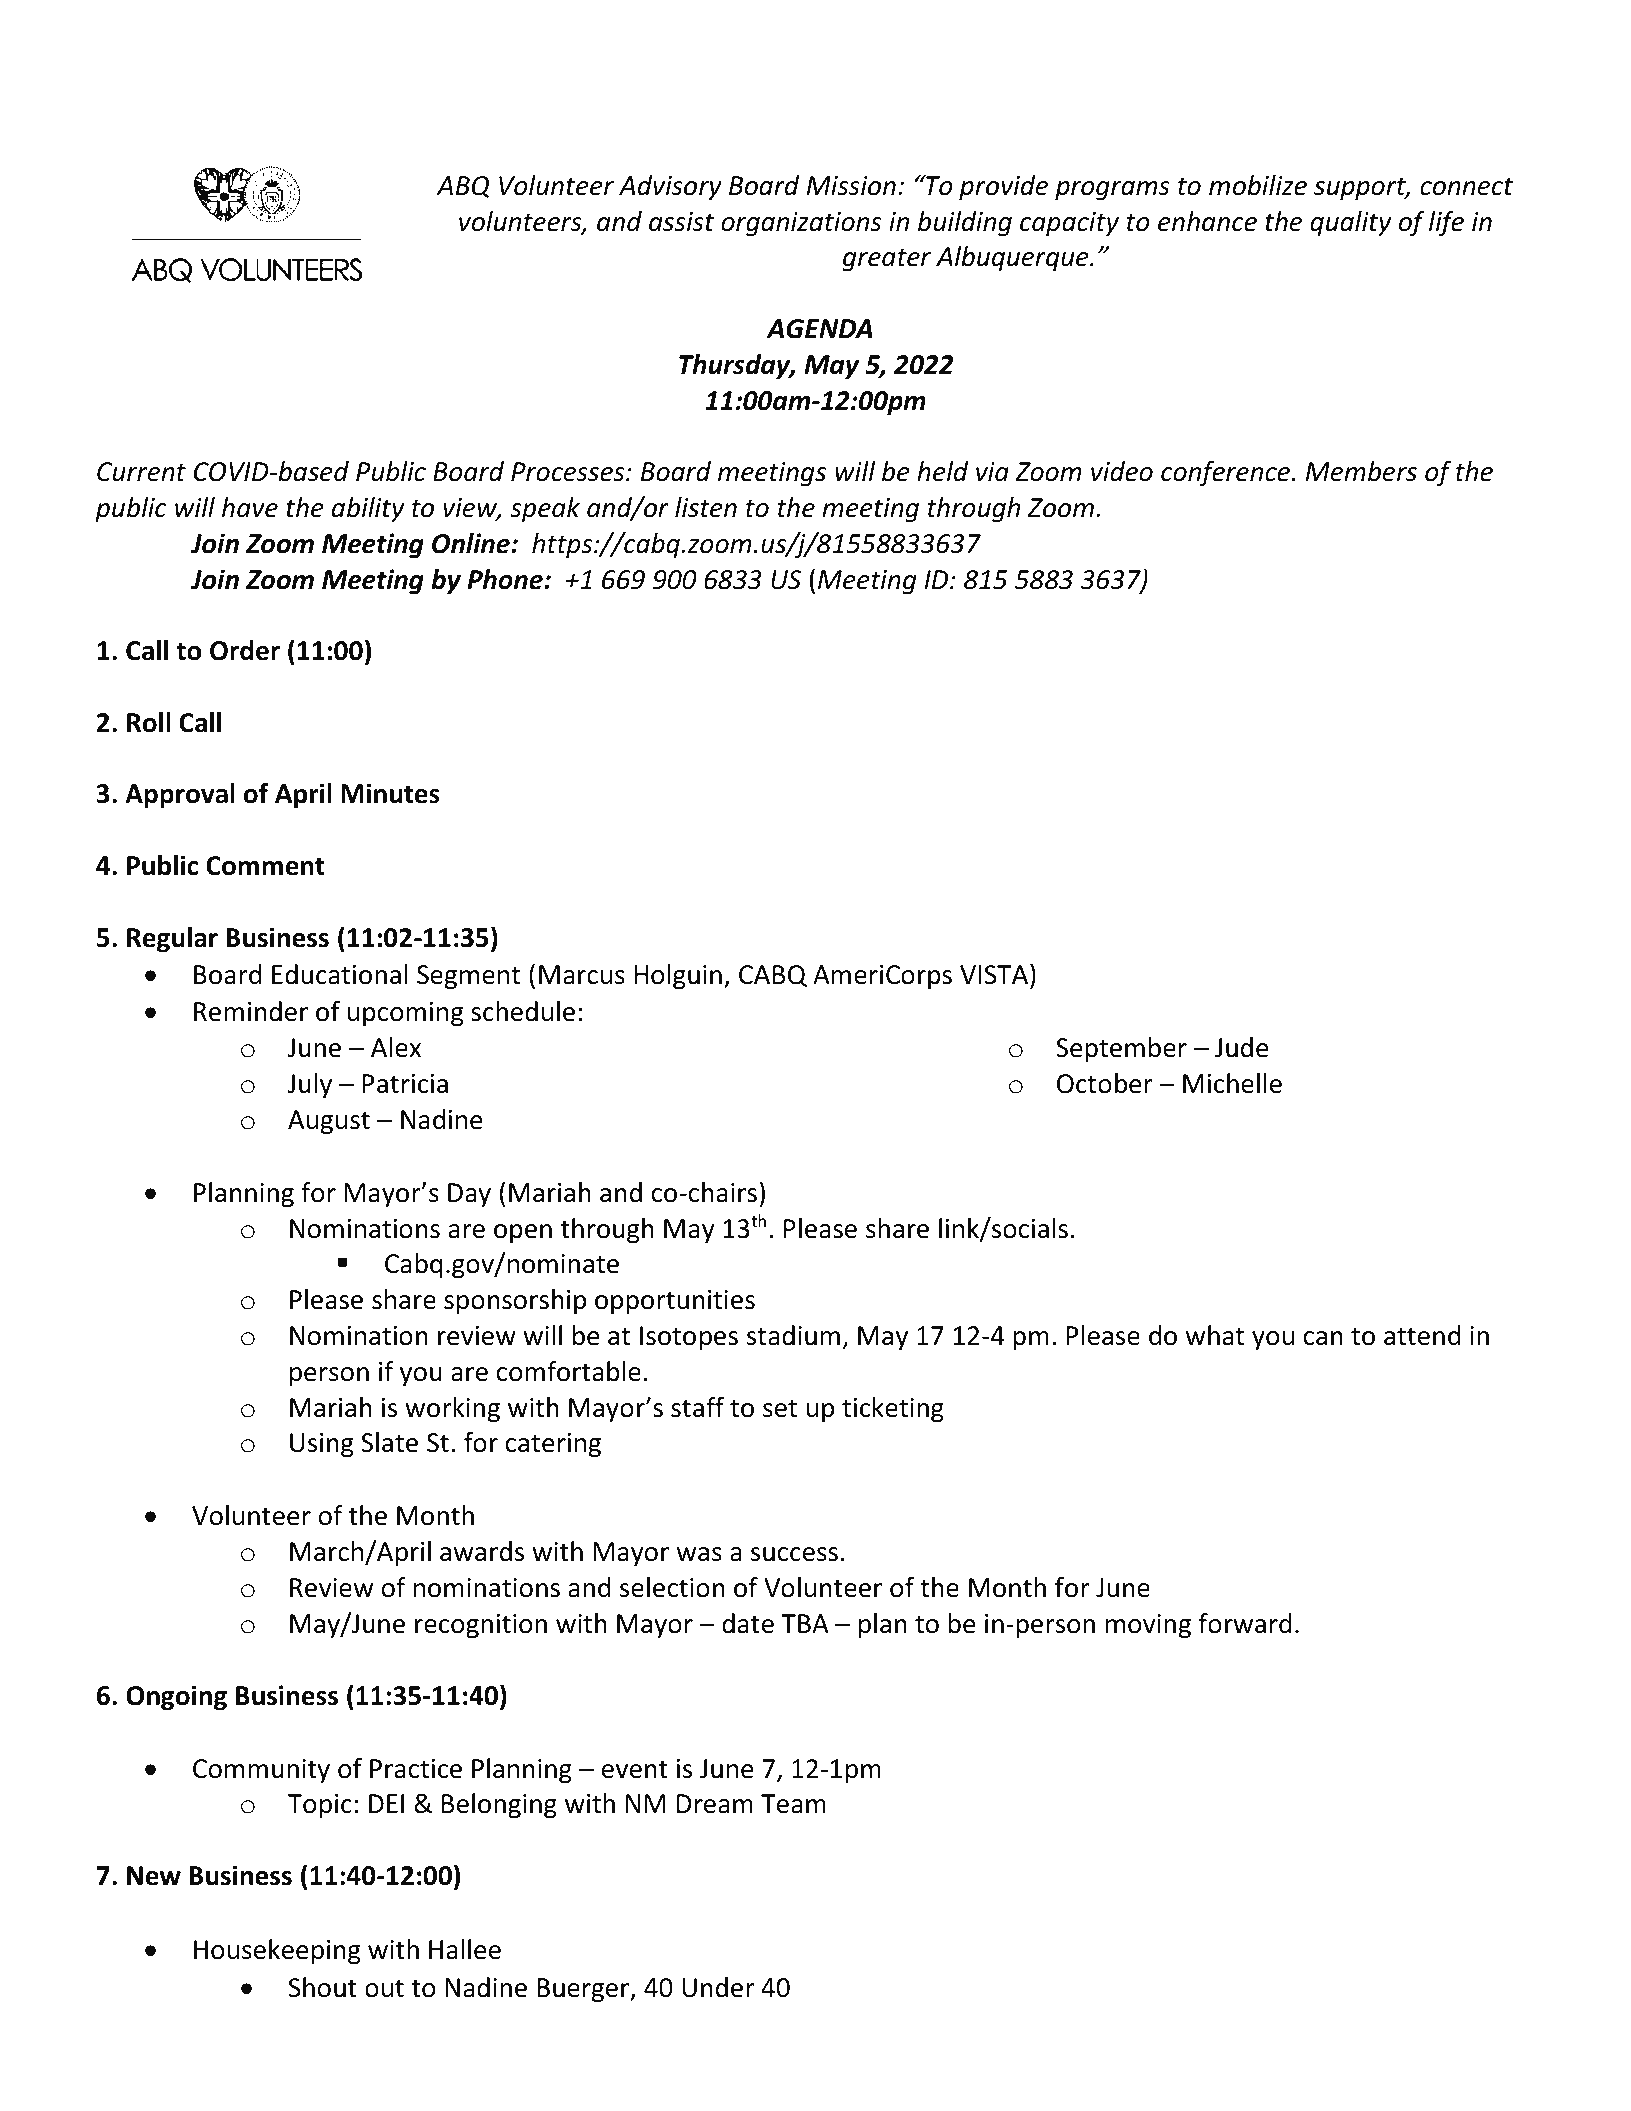 The width and height of the image is (1631, 2111). What do you see at coordinates (245, 650) in the image?
I see `Order` at bounding box center [245, 650].
